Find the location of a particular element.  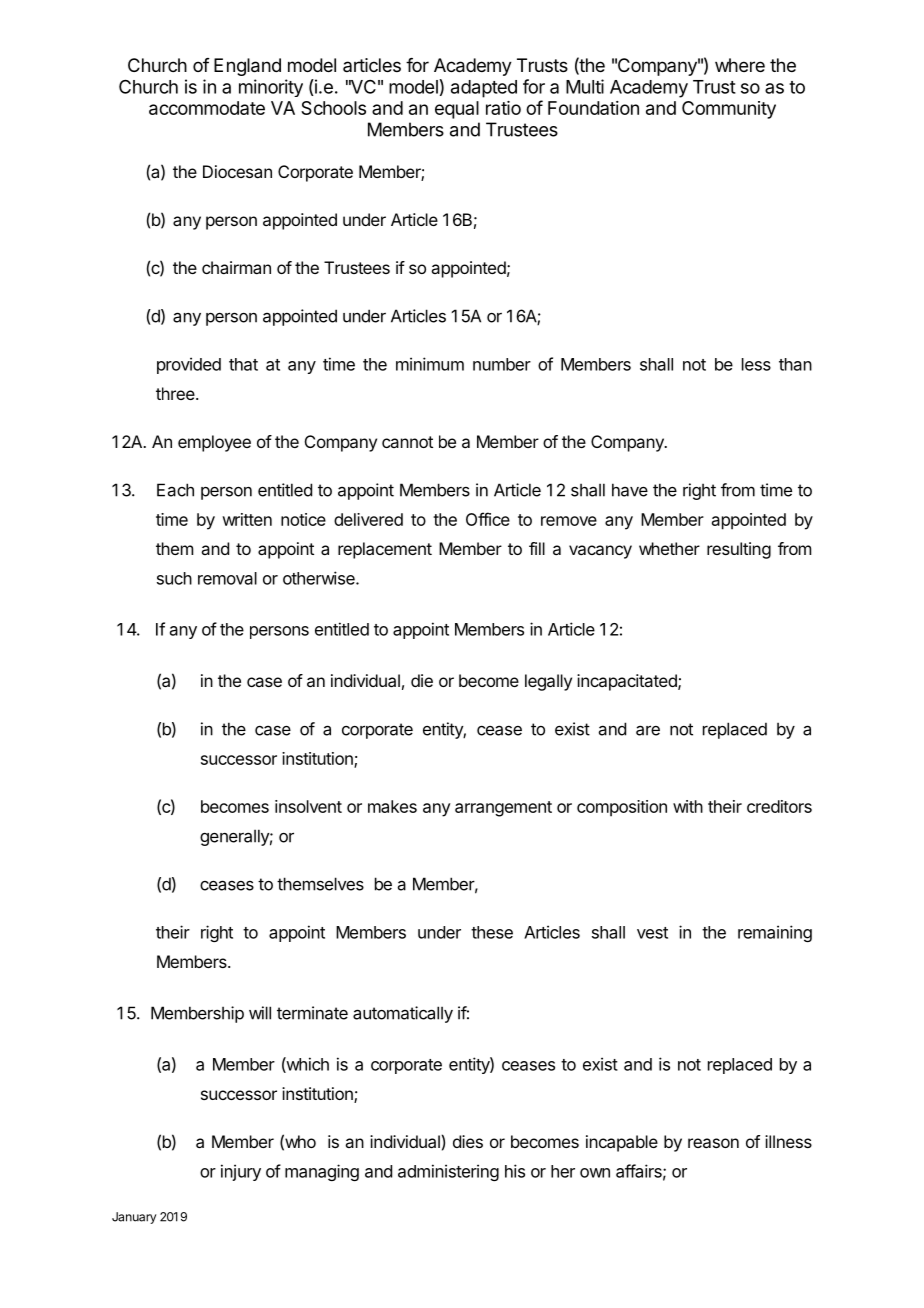

equal is located at coordinates (457, 110).
